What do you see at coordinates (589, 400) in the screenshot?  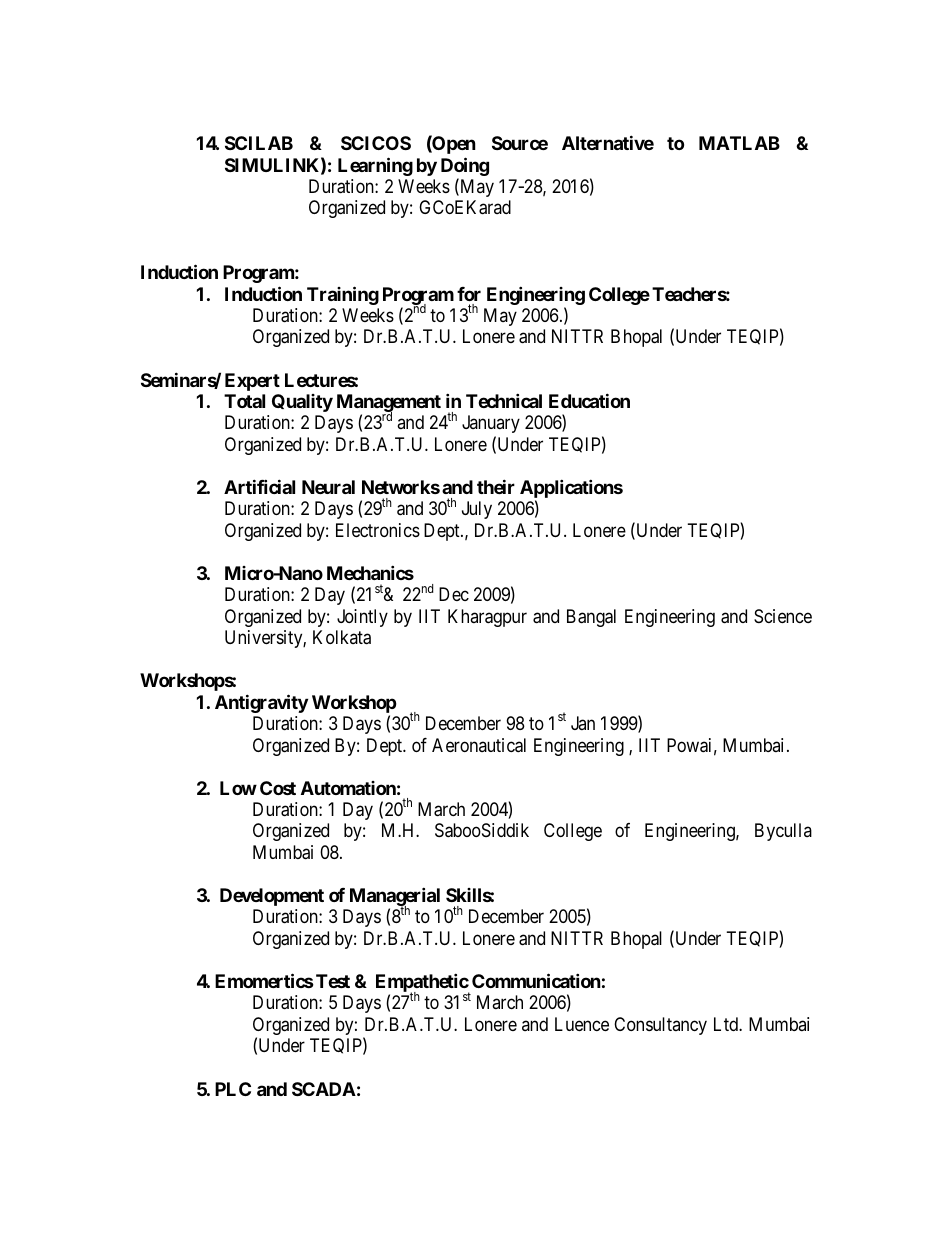 I see `Education` at bounding box center [589, 400].
